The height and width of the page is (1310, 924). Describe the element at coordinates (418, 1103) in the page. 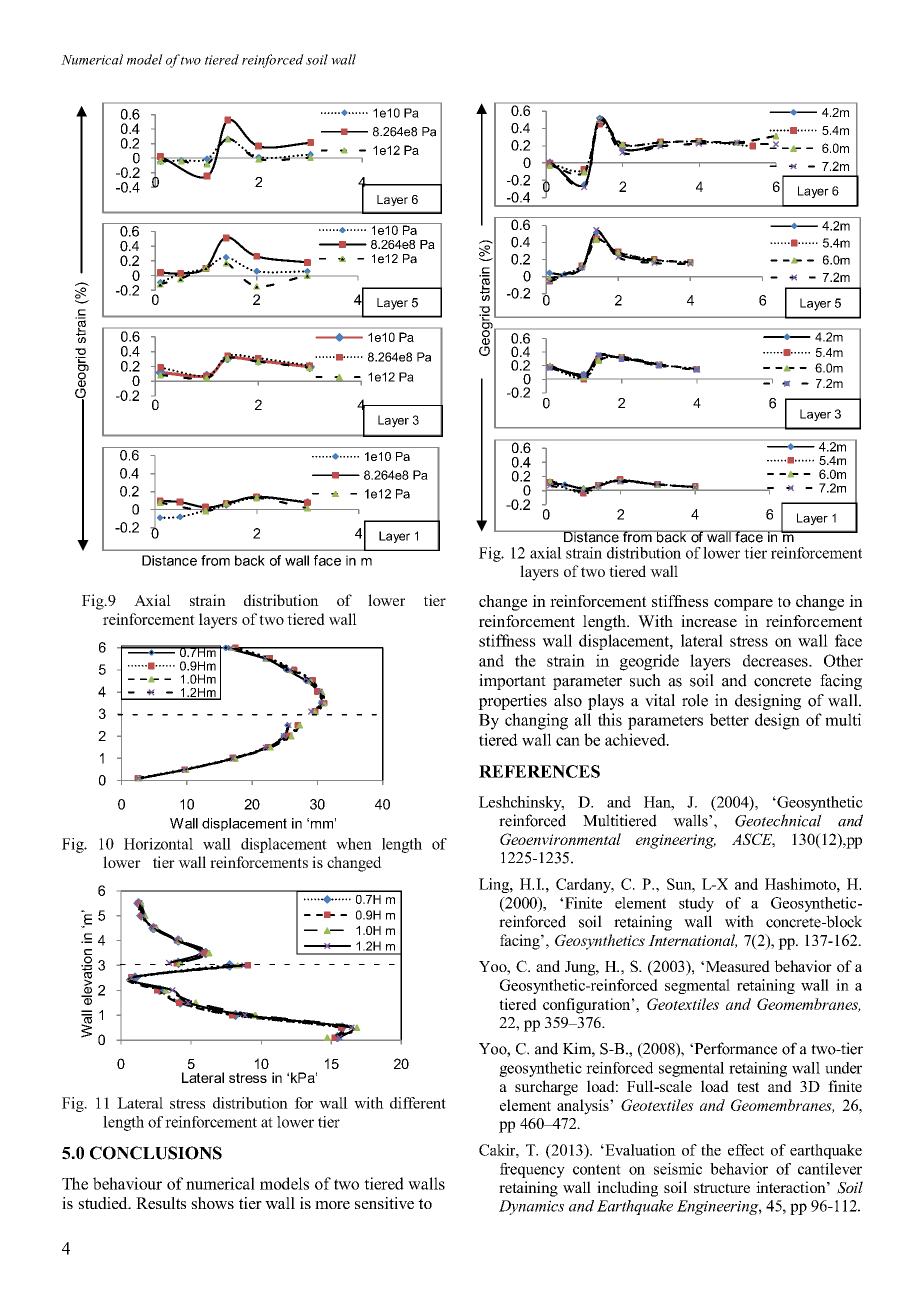

I see `different` at that location.
